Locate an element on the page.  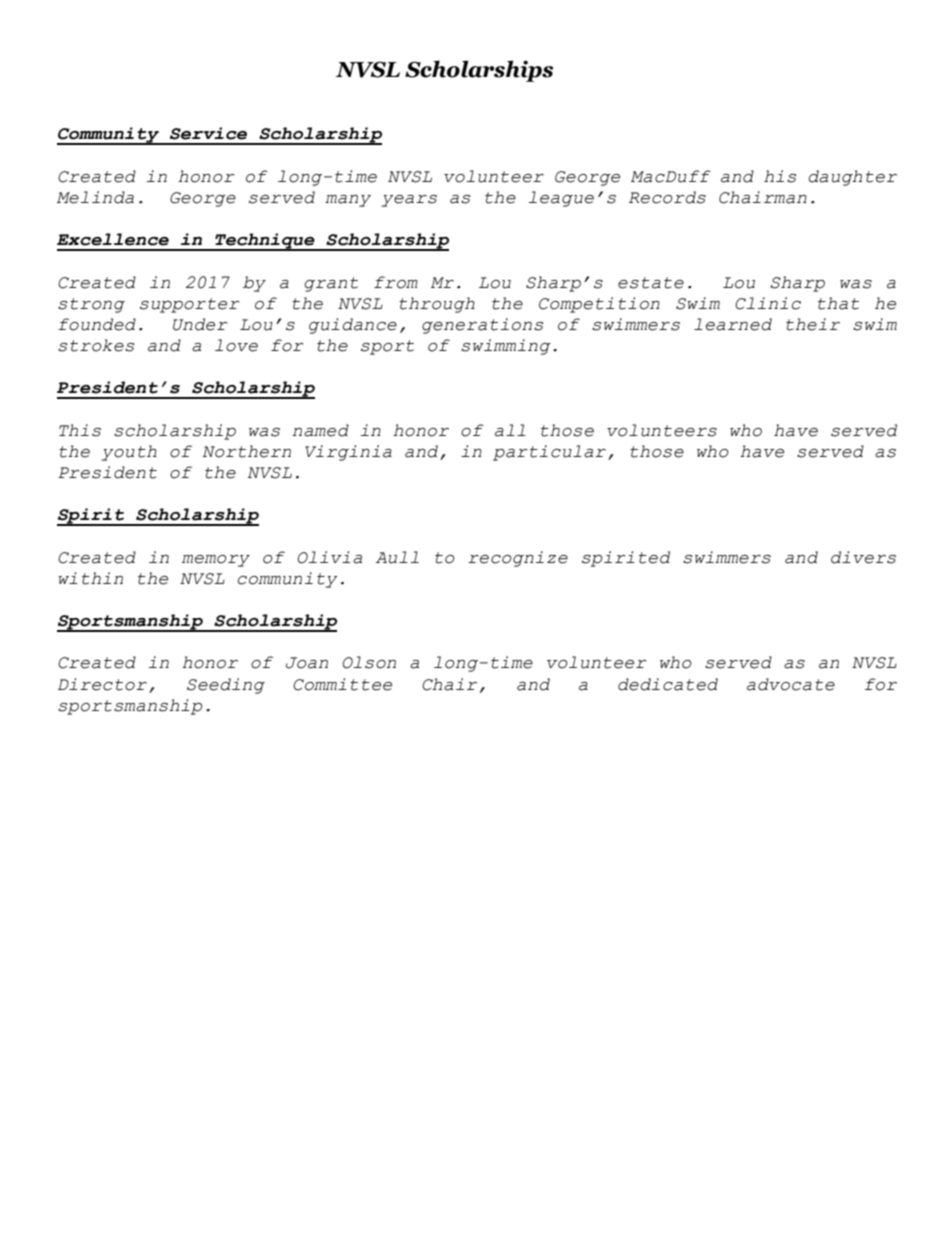
Service is located at coordinates (208, 133).
